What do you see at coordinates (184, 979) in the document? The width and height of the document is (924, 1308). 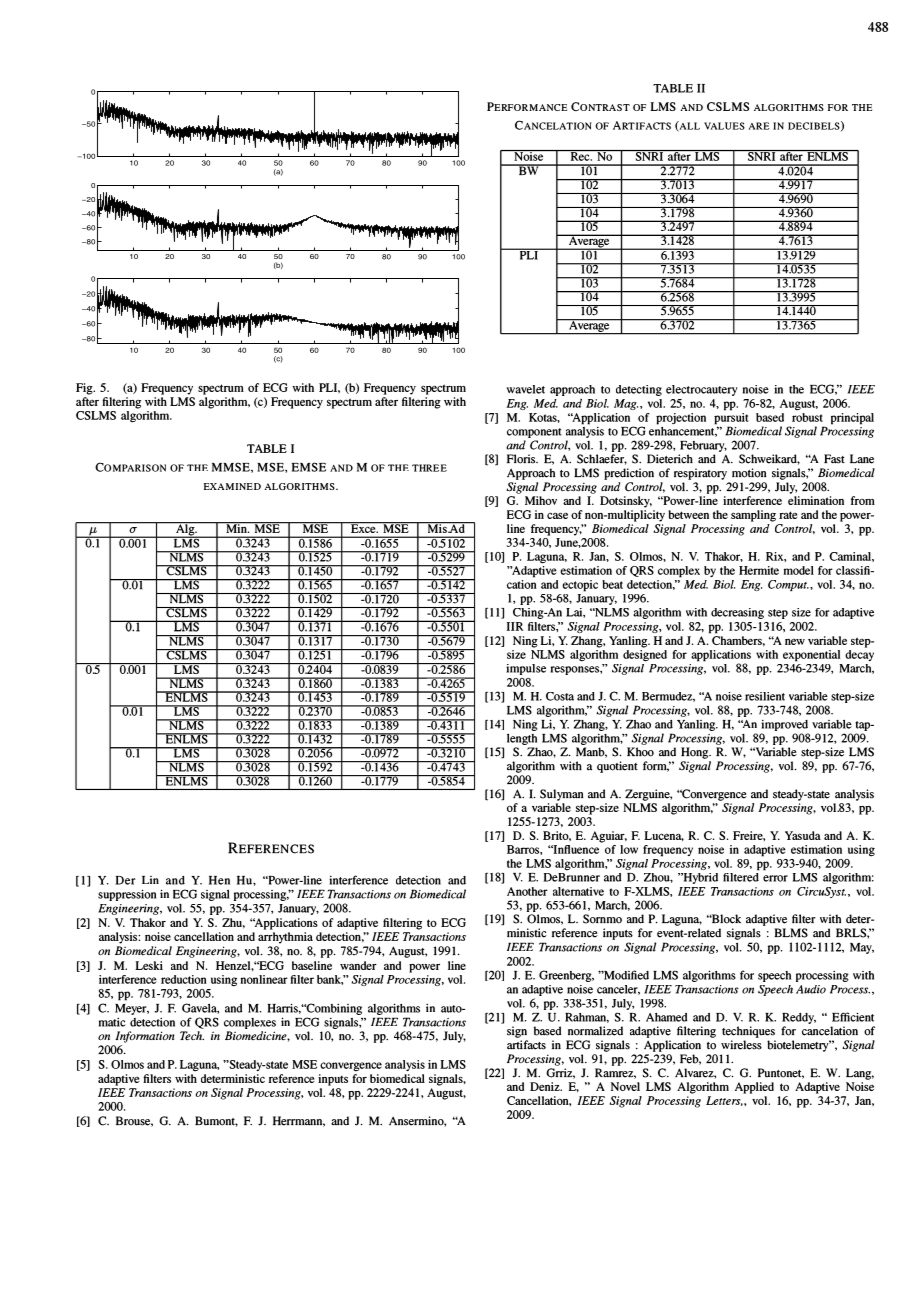 I see `reduction` at bounding box center [184, 979].
